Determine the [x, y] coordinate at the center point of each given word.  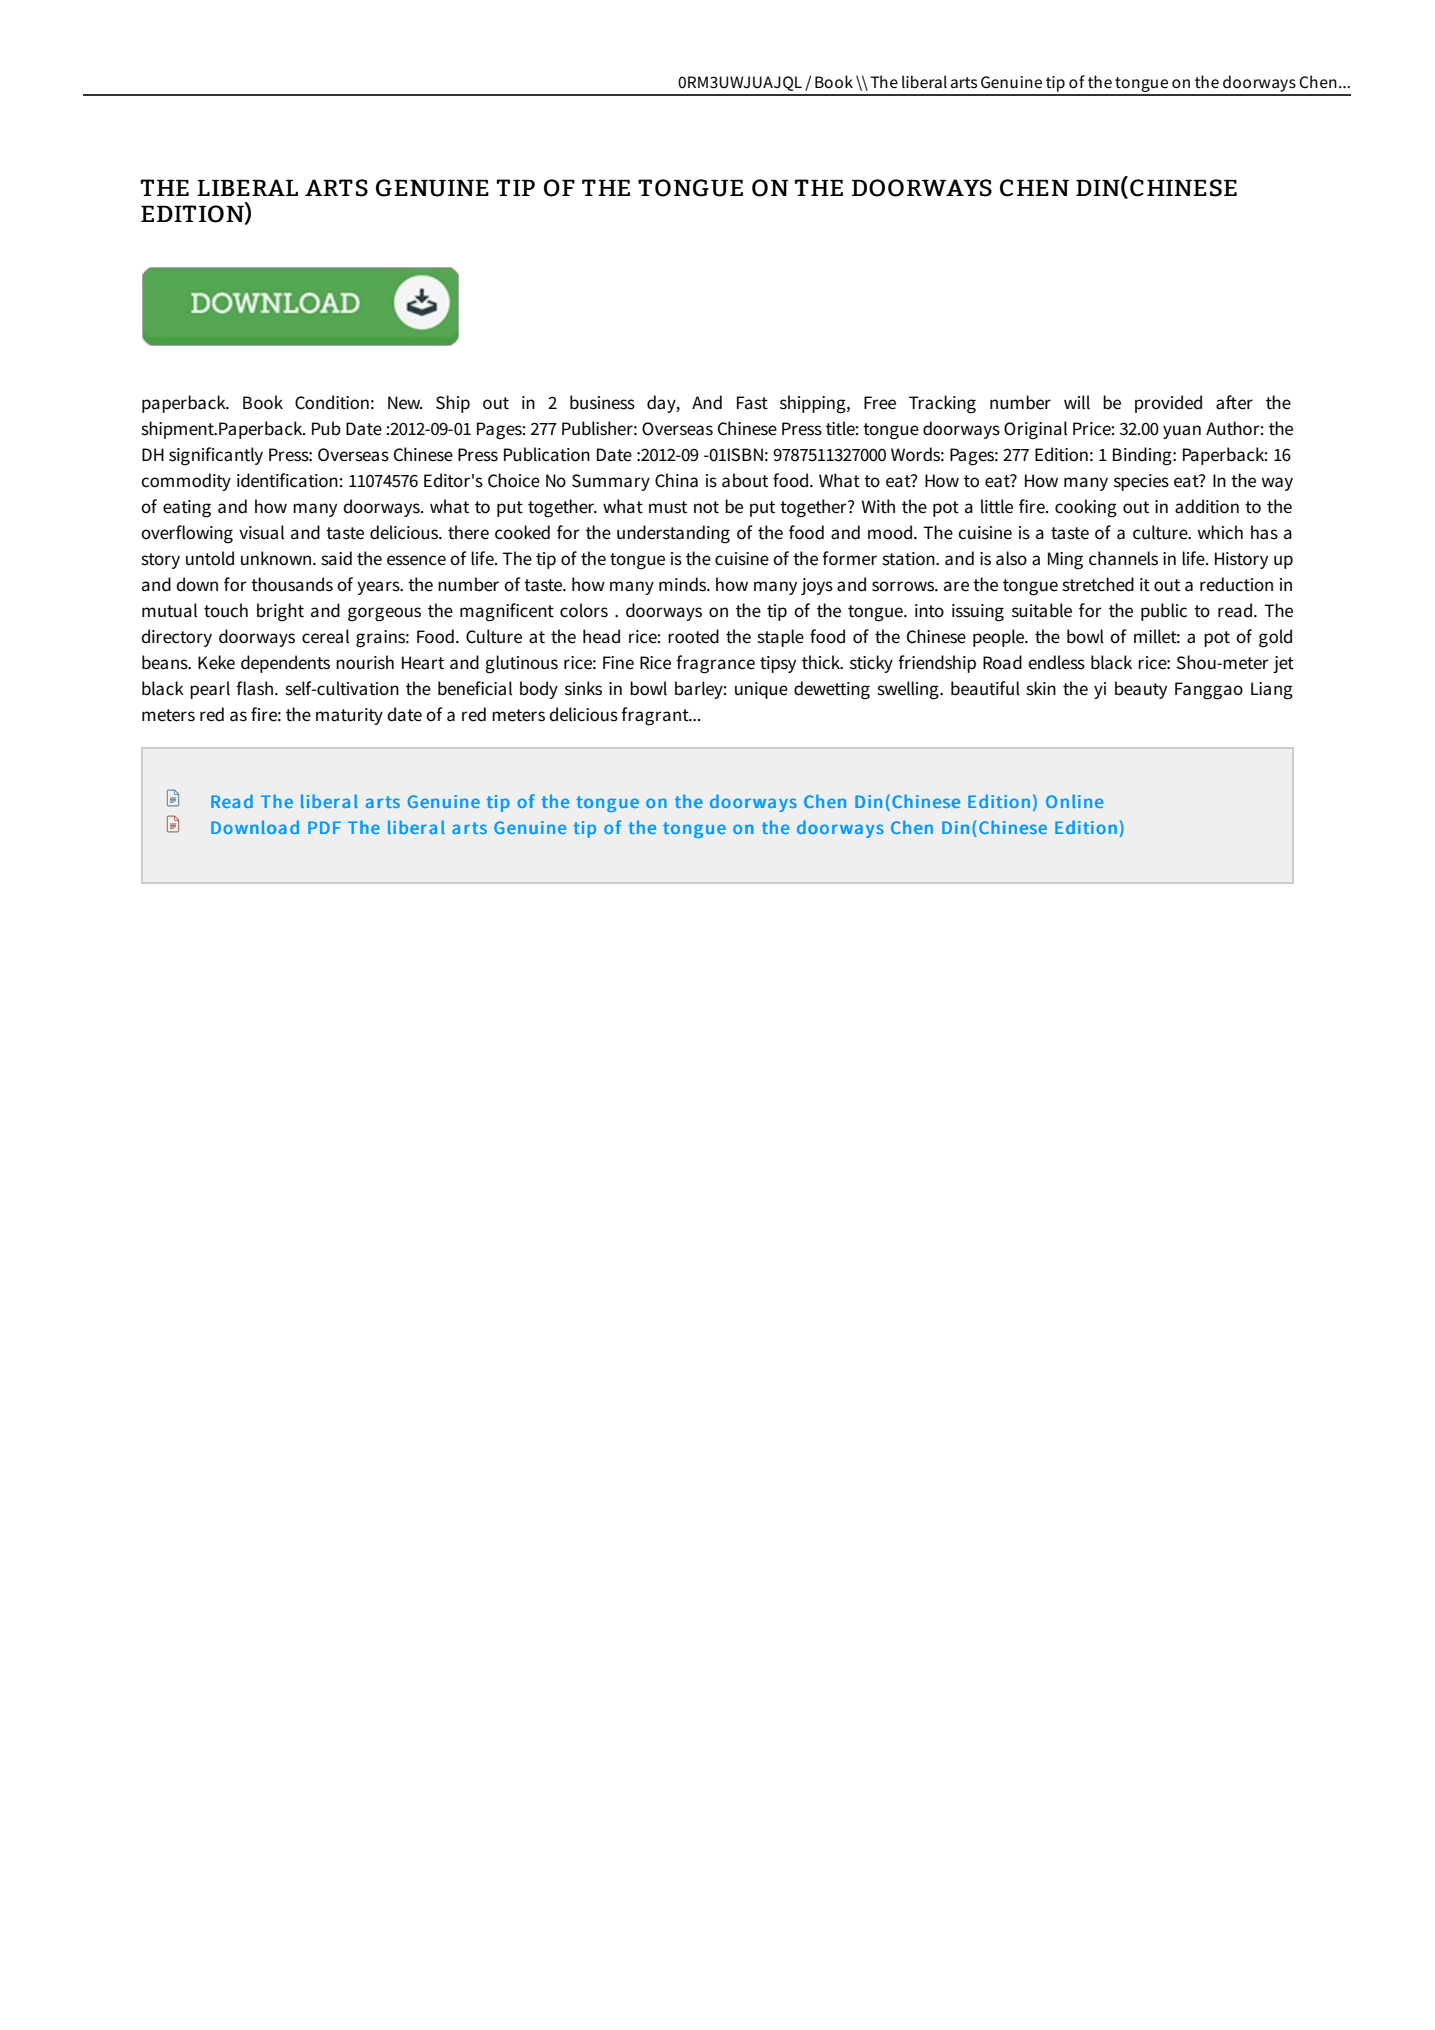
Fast [752, 403]
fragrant [656, 716]
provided [1168, 404]
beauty [1141, 690]
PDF [324, 827]
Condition [332, 402]
